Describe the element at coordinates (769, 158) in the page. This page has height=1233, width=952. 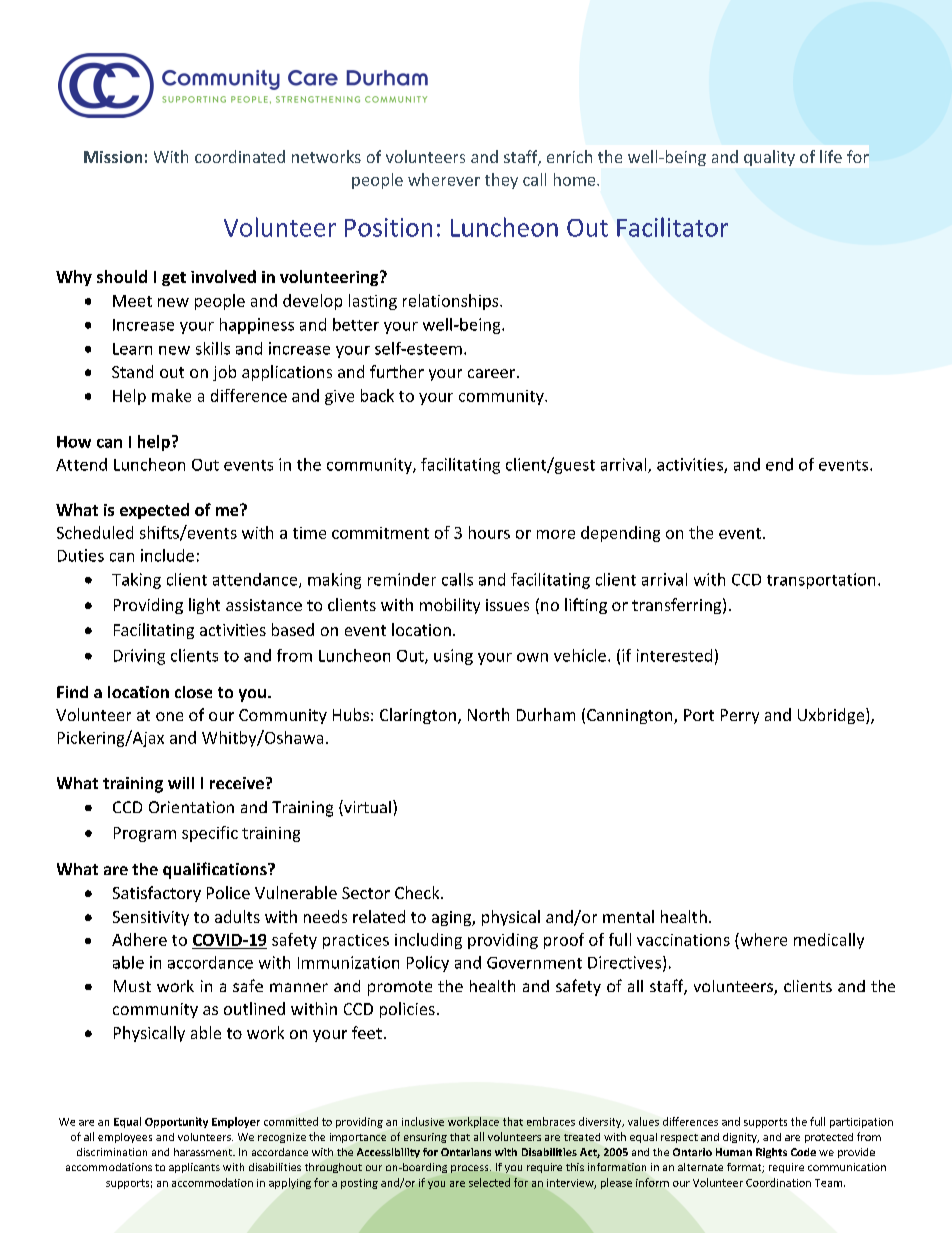
I see `quality` at that location.
